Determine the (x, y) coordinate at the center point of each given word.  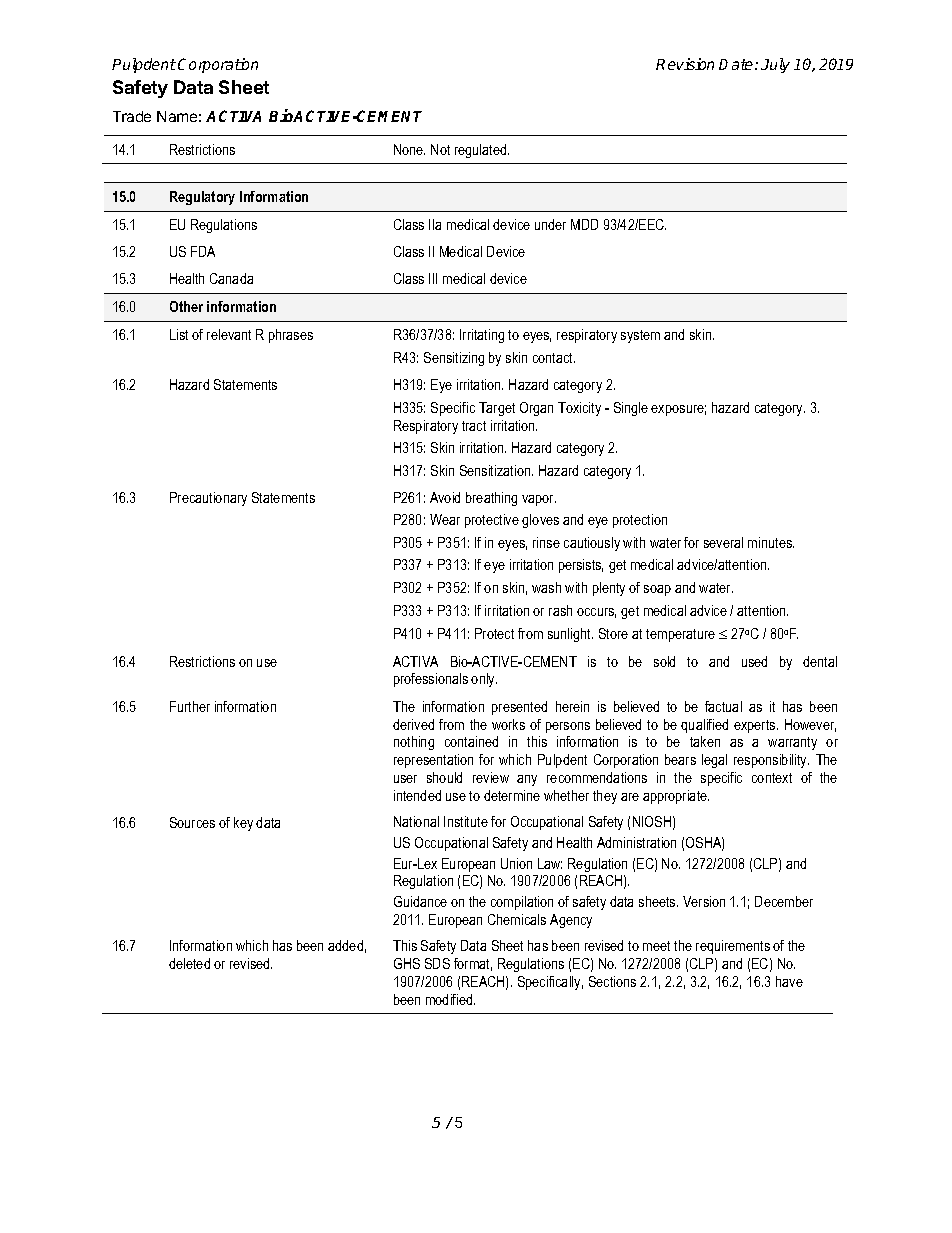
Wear (445, 519)
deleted (189, 963)
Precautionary (208, 499)
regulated (482, 151)
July (775, 65)
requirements (733, 947)
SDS (437, 963)
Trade (132, 116)
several (723, 542)
